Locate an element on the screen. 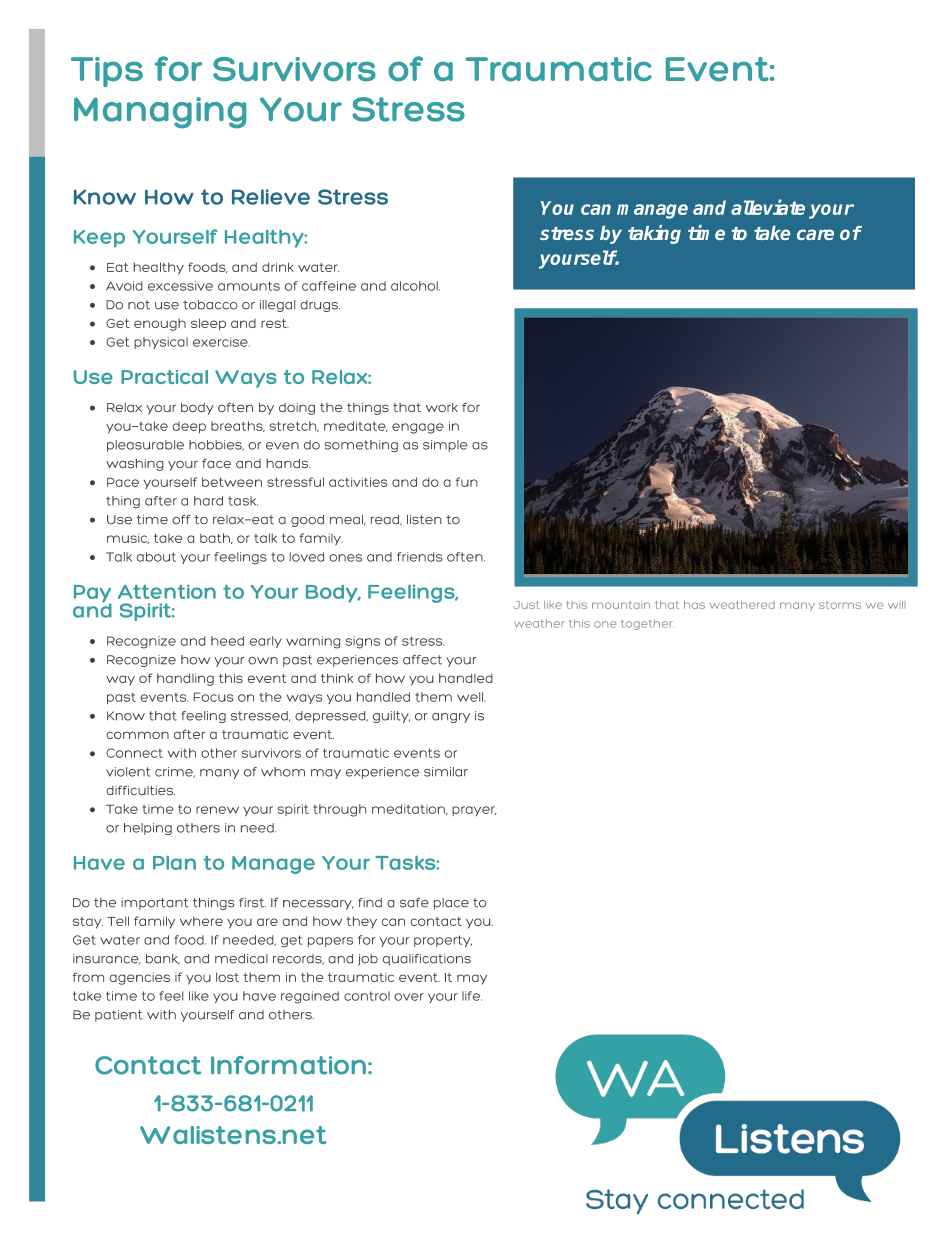  Information is located at coordinates (288, 1065).
